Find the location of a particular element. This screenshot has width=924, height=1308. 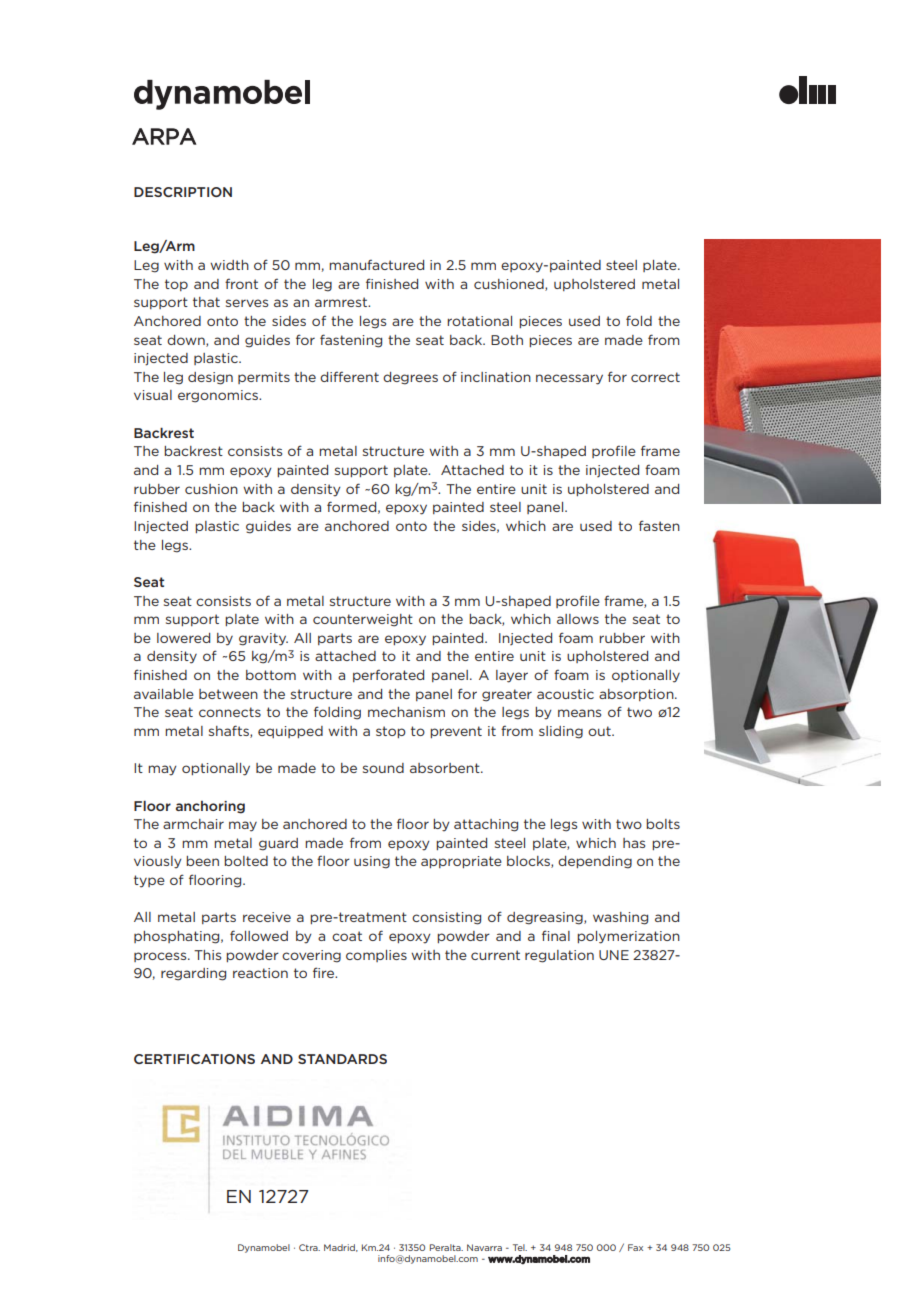

manufactured is located at coordinates (376, 264).
